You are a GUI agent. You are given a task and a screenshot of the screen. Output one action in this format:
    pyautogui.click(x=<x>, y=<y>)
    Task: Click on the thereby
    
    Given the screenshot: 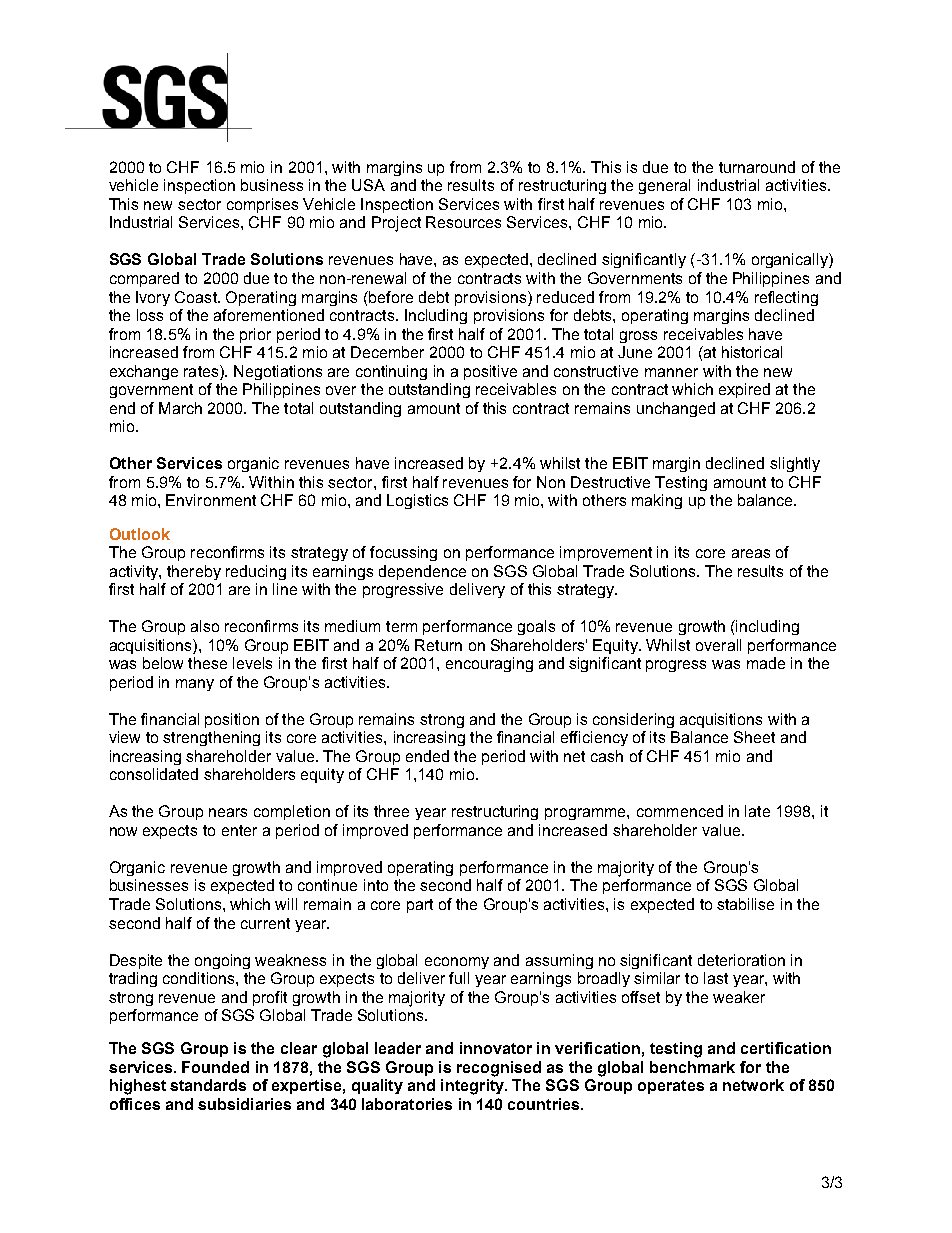 What is the action you would take?
    pyautogui.click(x=194, y=572)
